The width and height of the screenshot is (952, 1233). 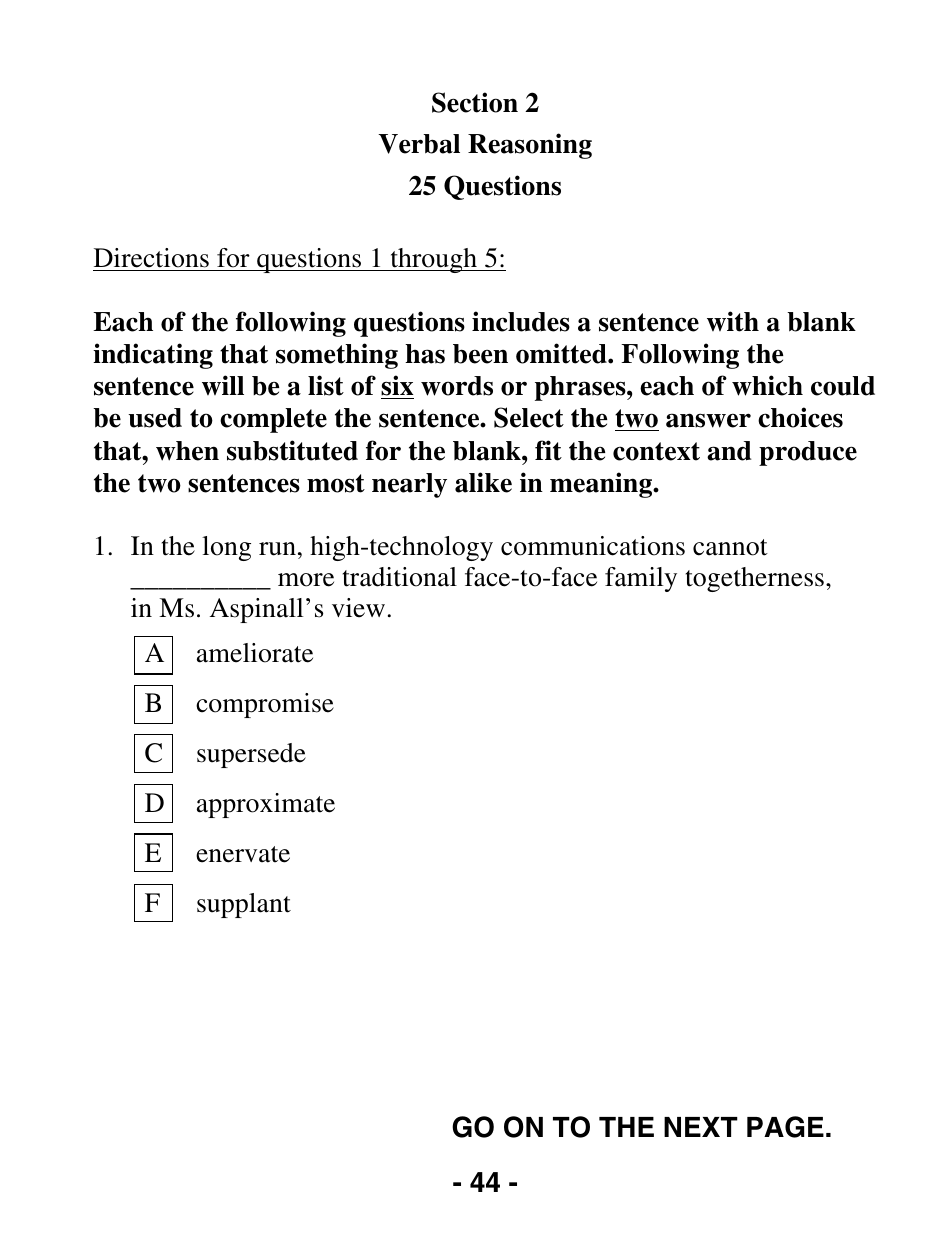 What do you see at coordinates (419, 144) in the screenshot?
I see `Verbal` at bounding box center [419, 144].
